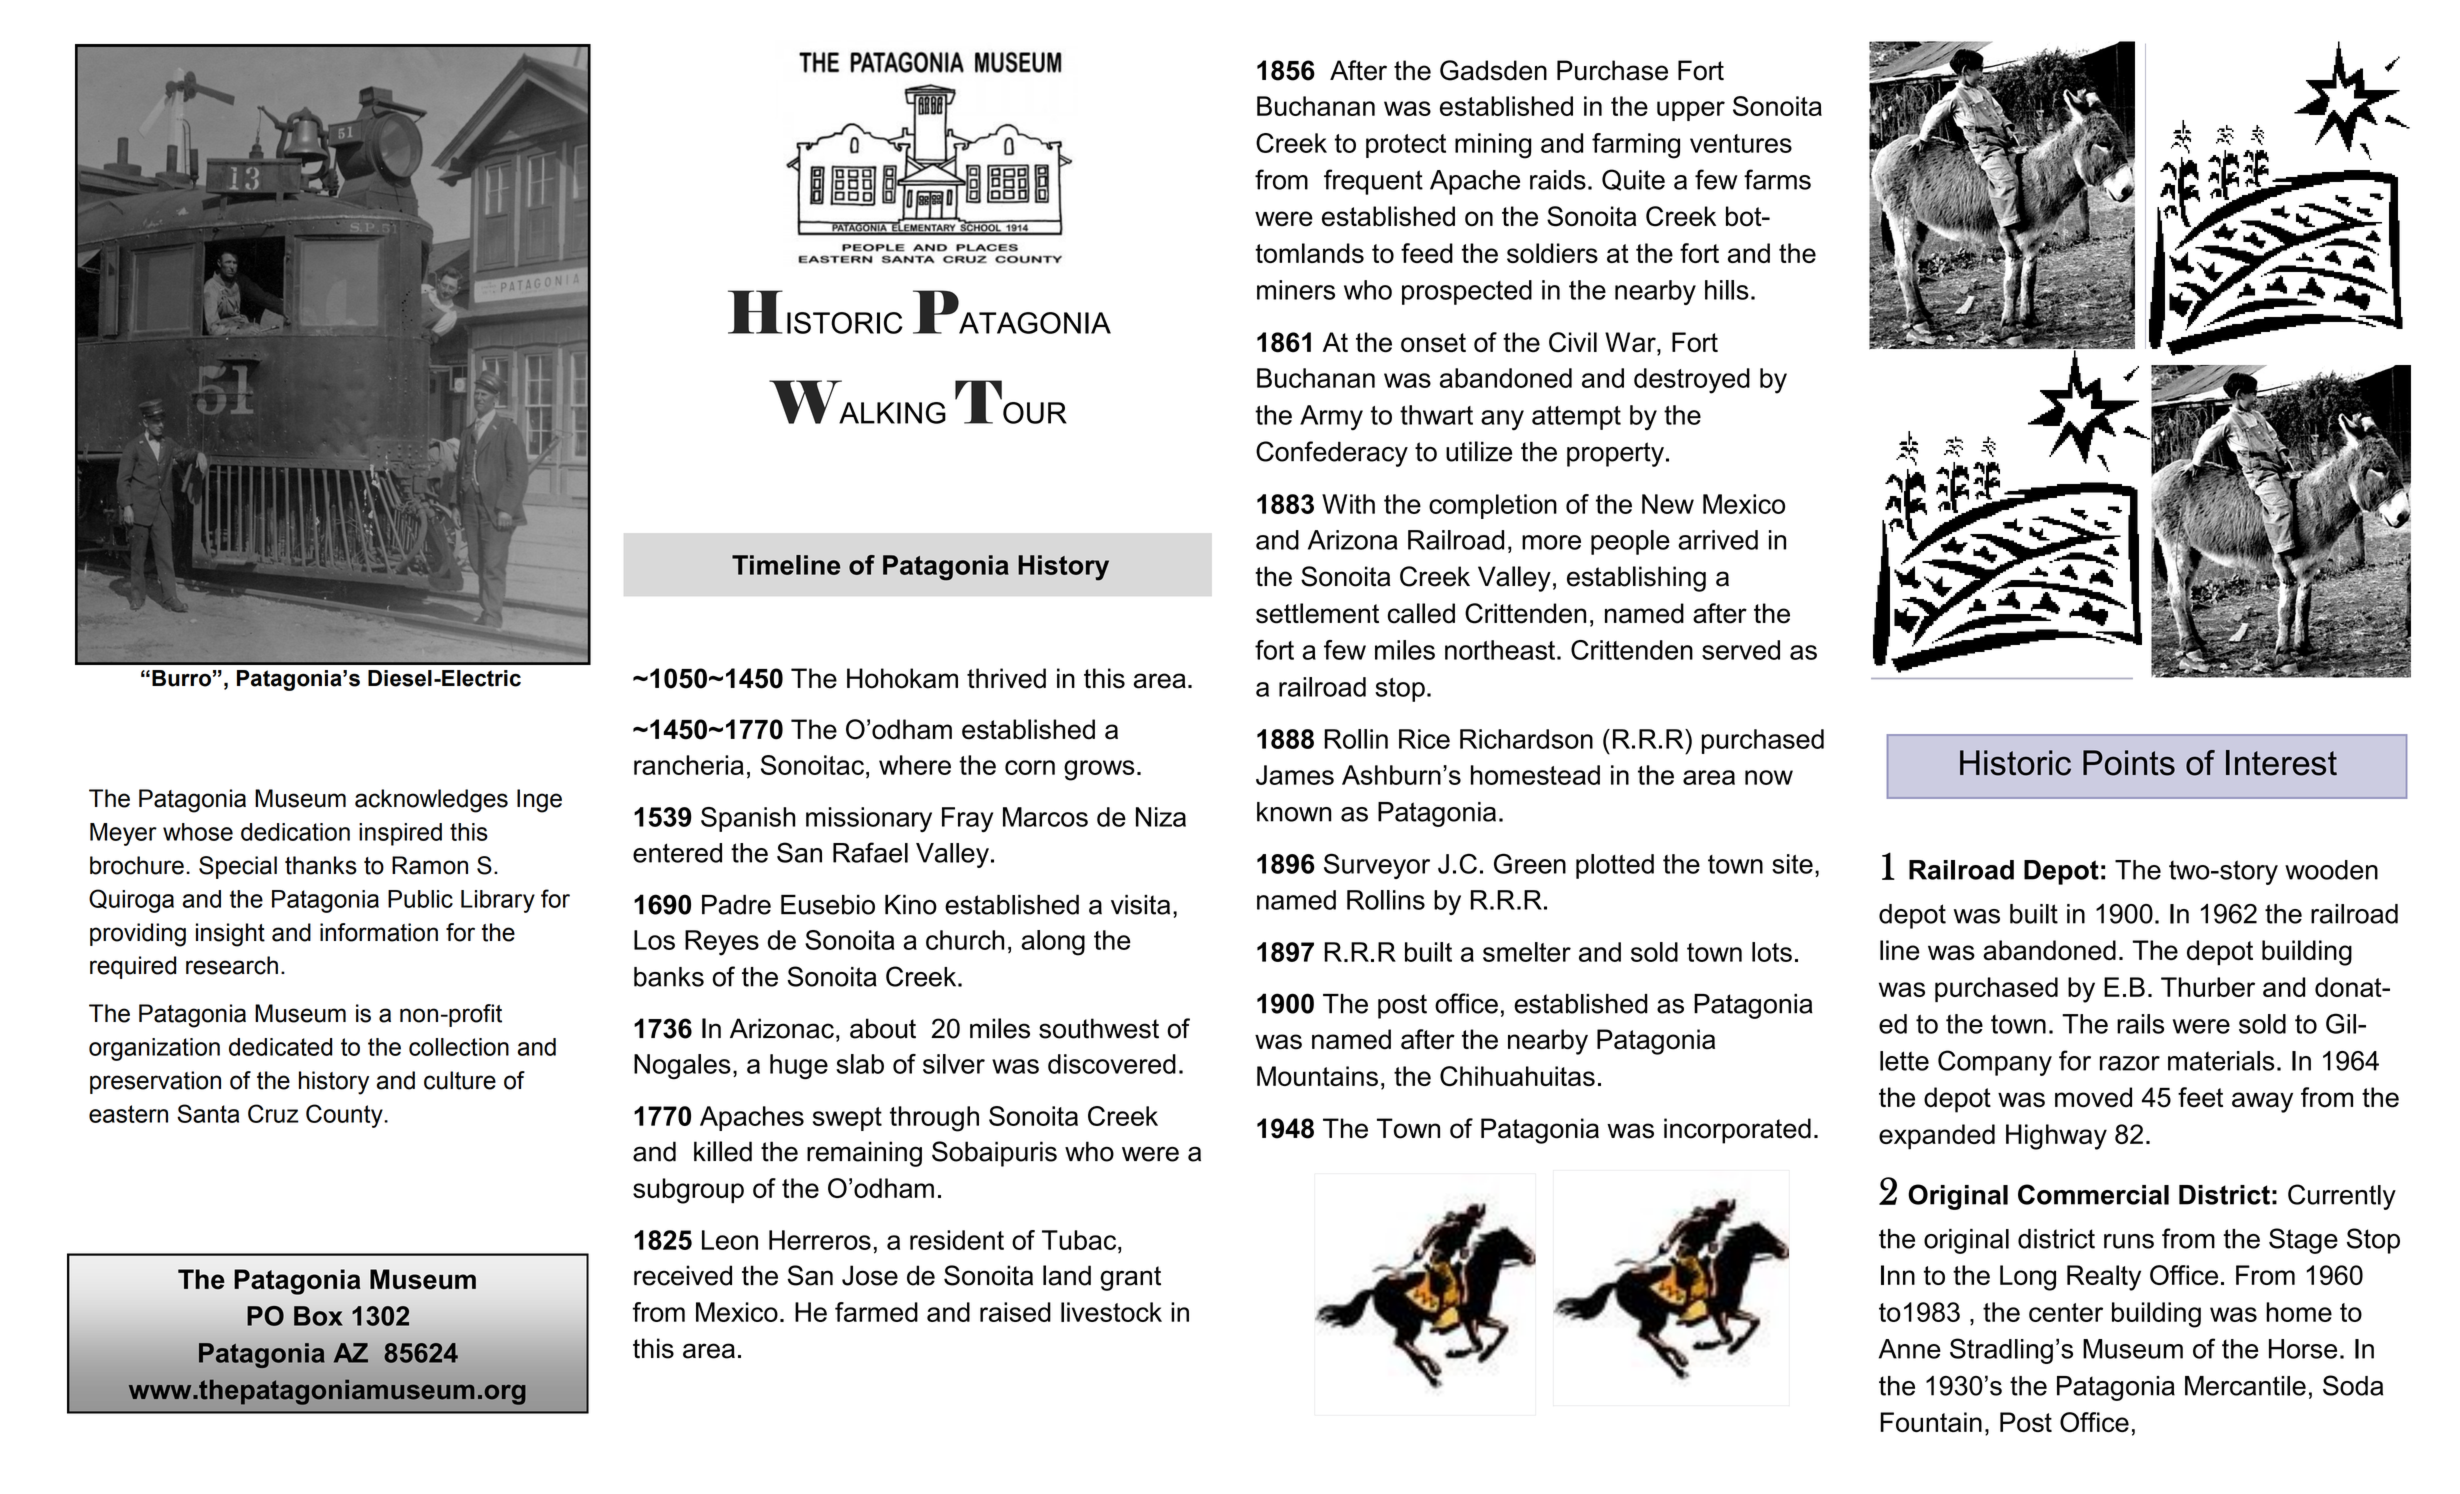 The width and height of the page is (2460, 1494). Describe the element at coordinates (318, 1316) in the page. I see `Box` at that location.
